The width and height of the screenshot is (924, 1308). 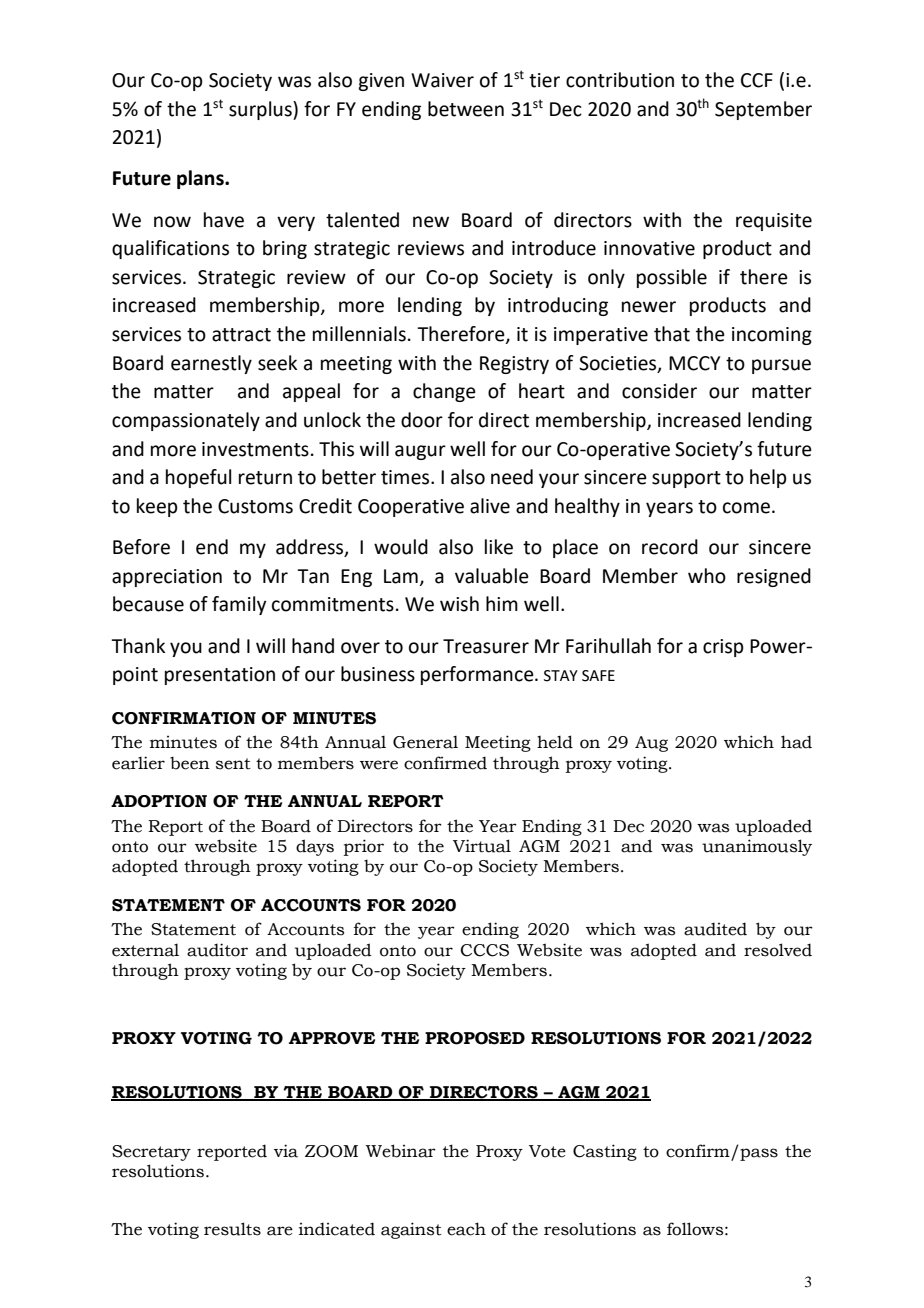 What do you see at coordinates (466, 109) in the screenshot?
I see `between` at bounding box center [466, 109].
